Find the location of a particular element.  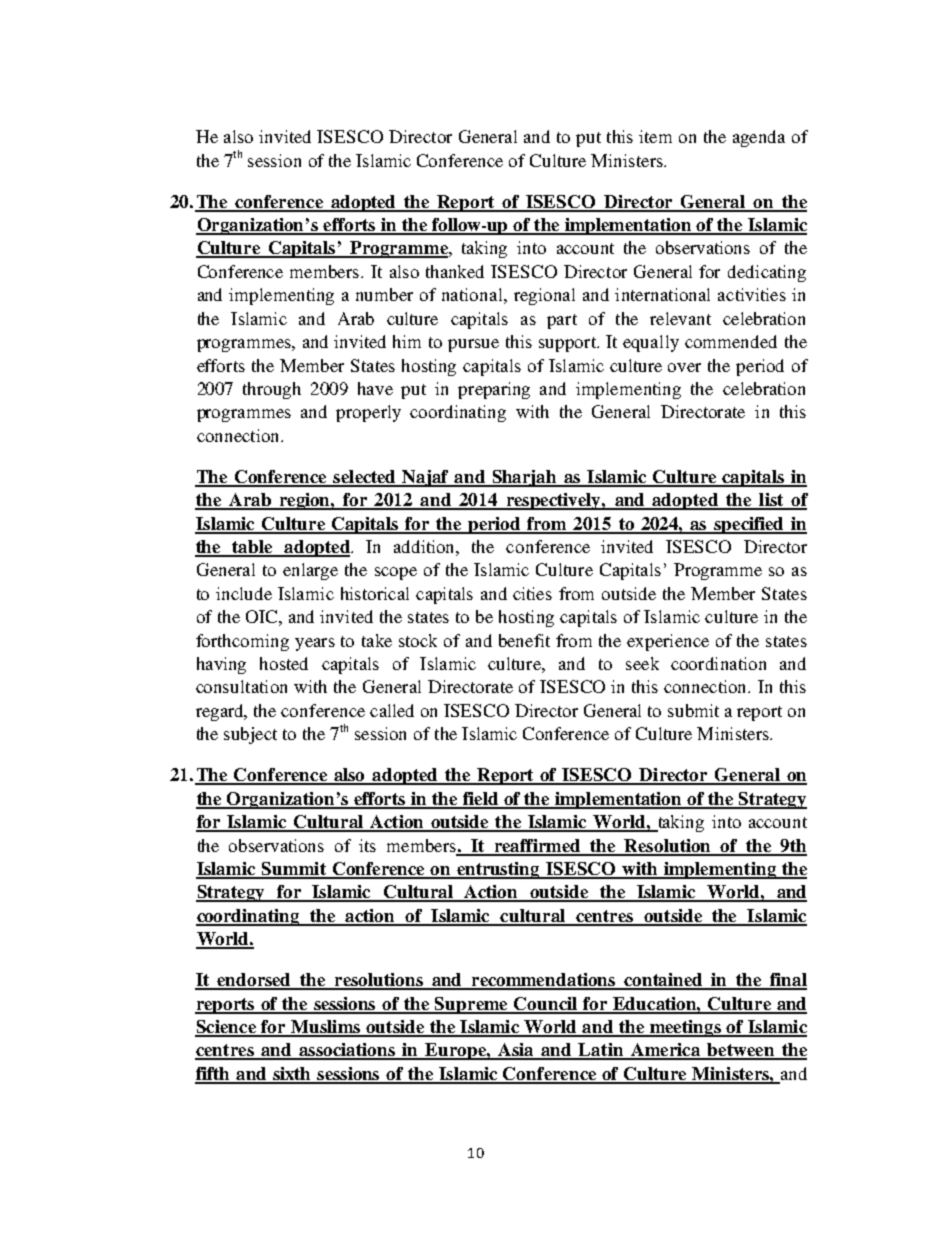

called is located at coordinates (392, 710).
